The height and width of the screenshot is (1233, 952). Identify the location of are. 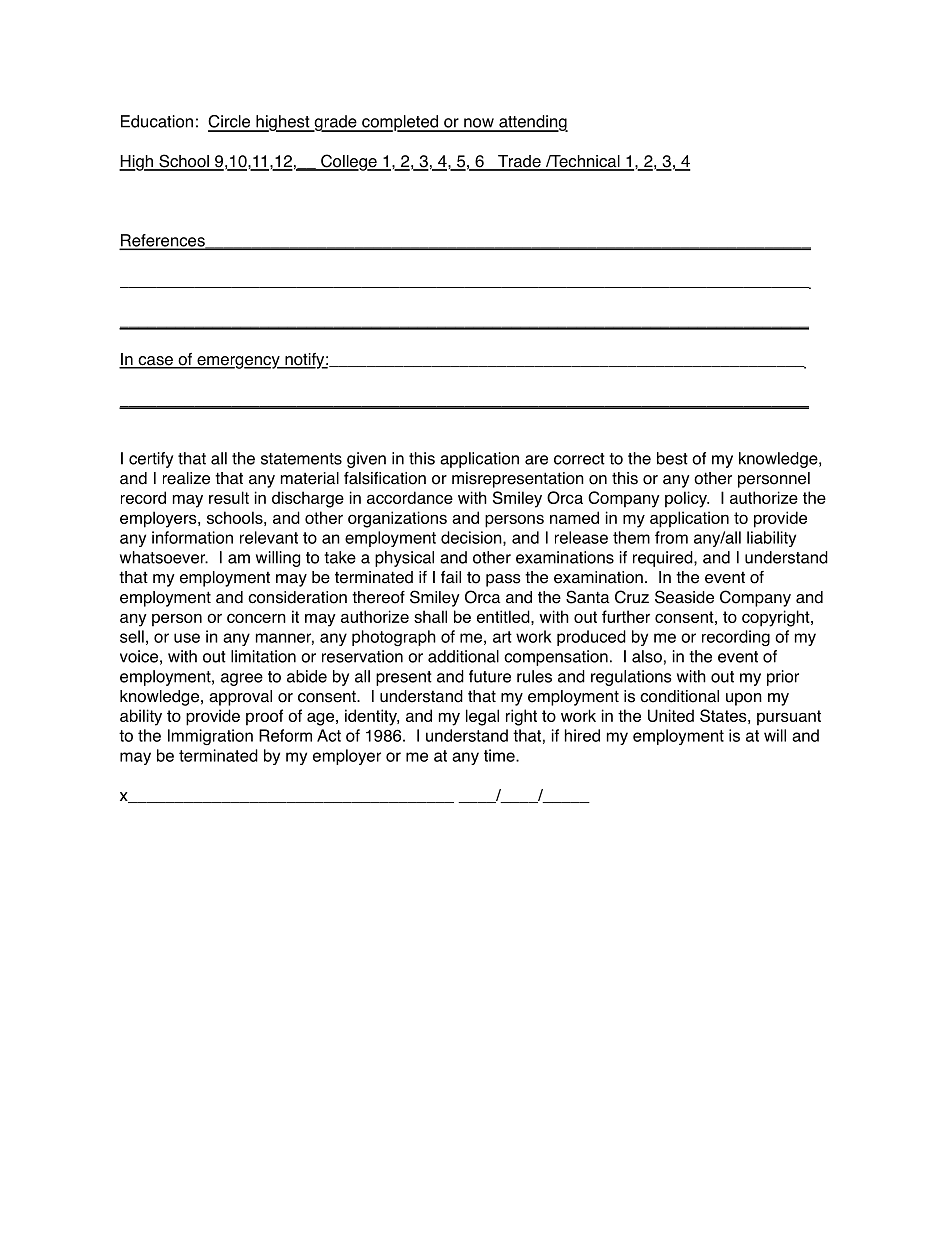
(536, 460).
